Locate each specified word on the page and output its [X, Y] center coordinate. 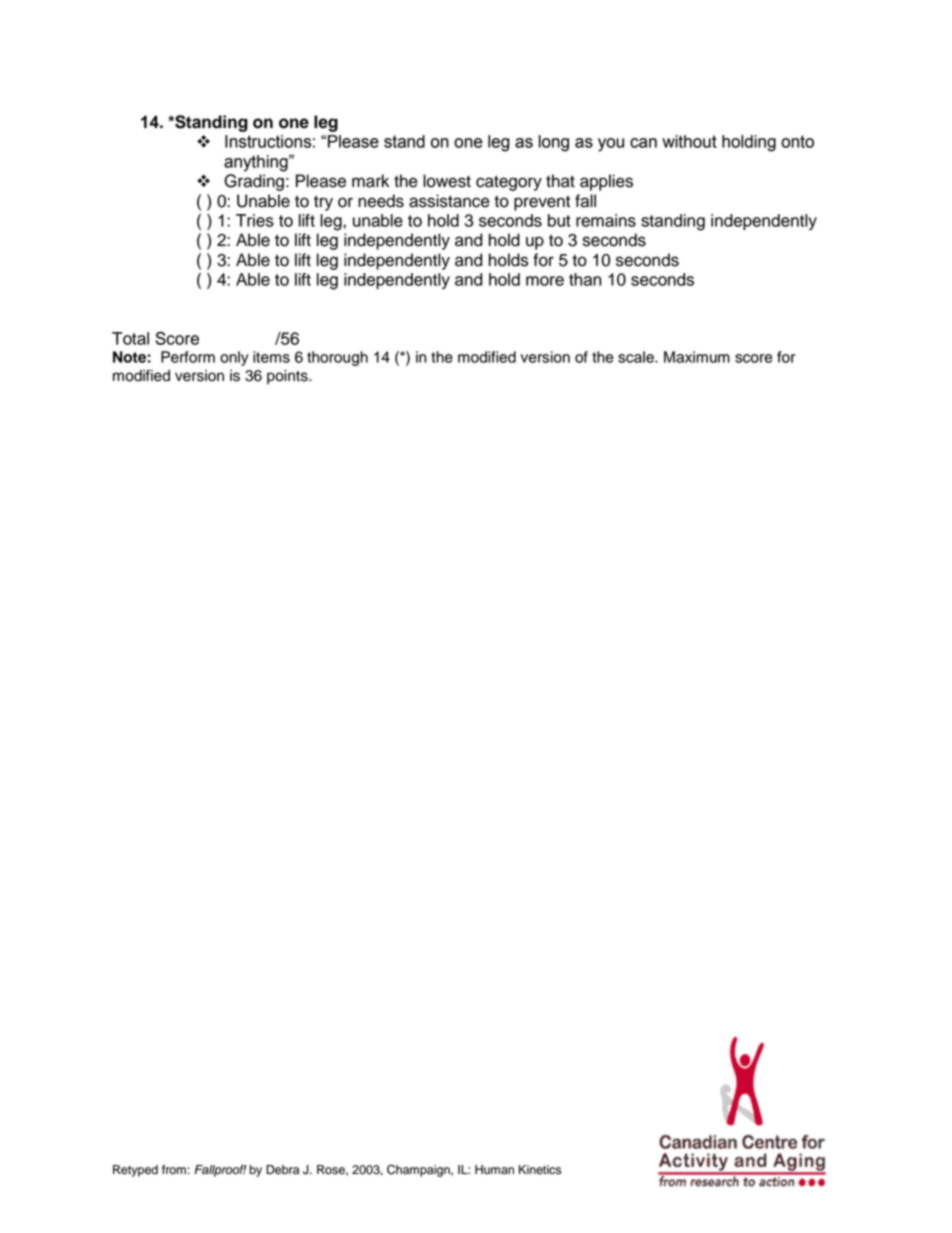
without [689, 141]
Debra [282, 1170]
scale [637, 357]
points [288, 377]
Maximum [697, 357]
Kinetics [540, 1170]
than [585, 279]
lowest [447, 181]
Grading [254, 182]
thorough [337, 358]
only [234, 358]
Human [494, 1170]
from [174, 1170]
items [271, 357]
